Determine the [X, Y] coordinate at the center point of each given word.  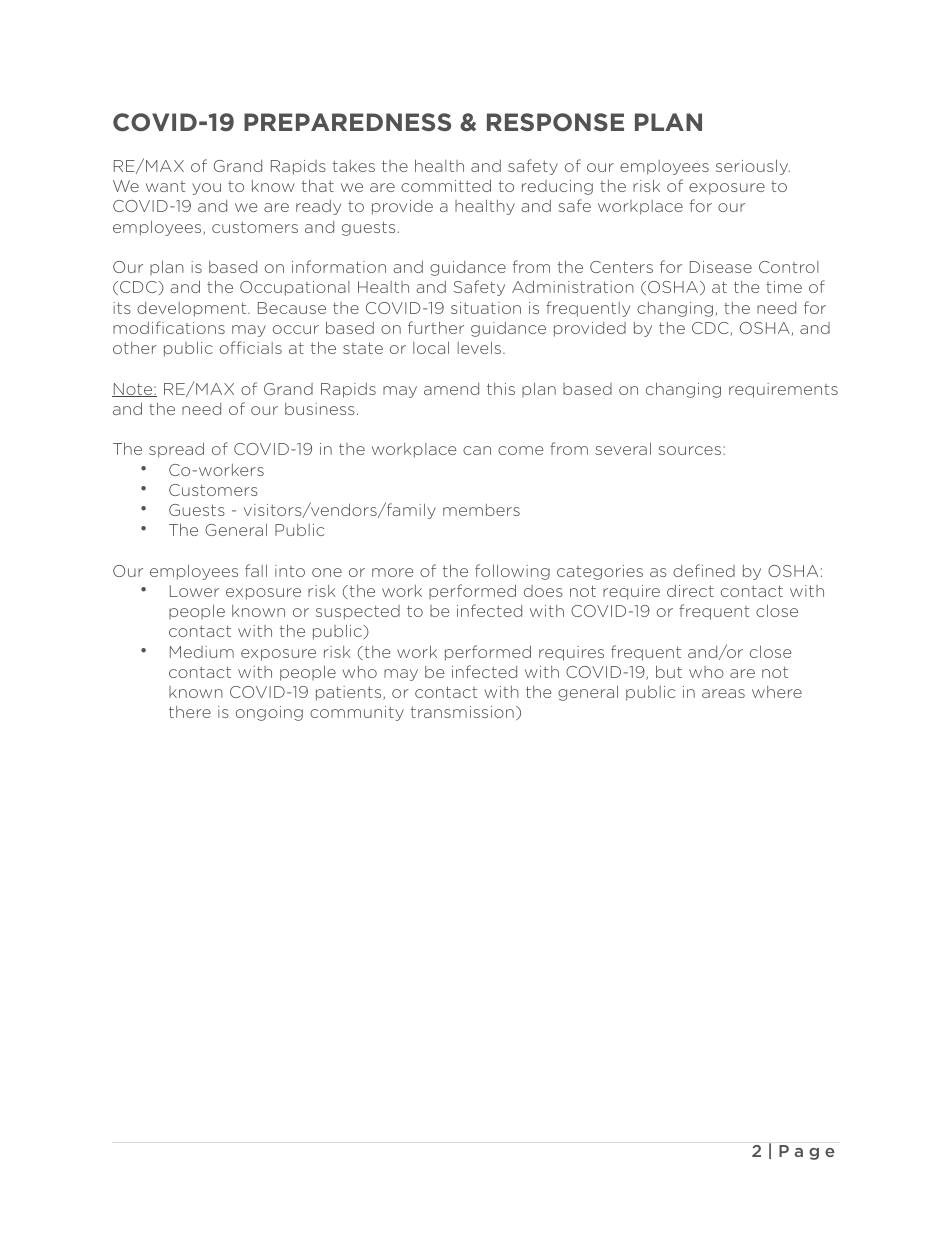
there [190, 712]
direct [690, 591]
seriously [753, 167]
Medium [202, 652]
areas [723, 693]
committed [446, 185]
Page [806, 1152]
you [206, 189]
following [512, 572]
